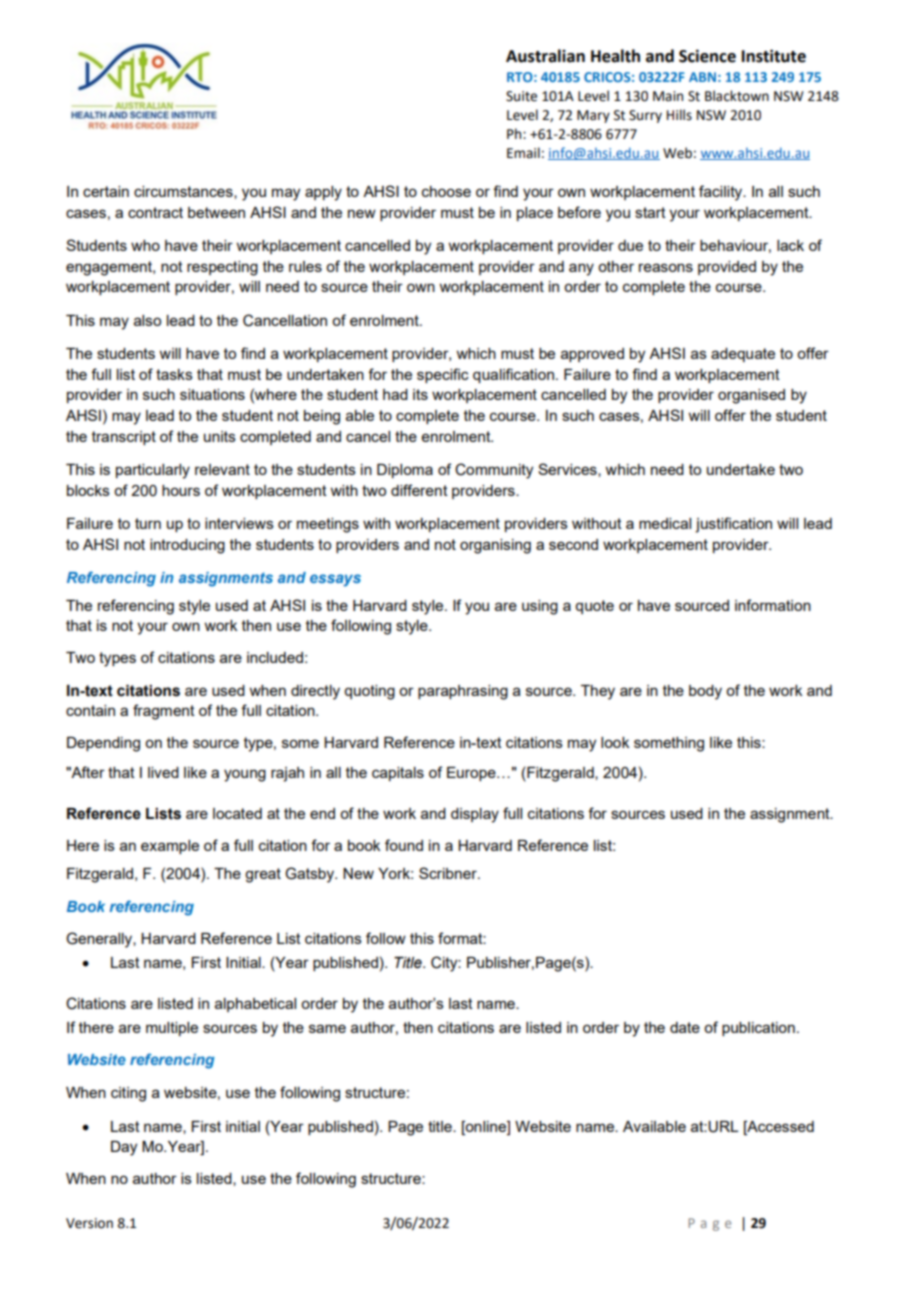 Image resolution: width=924 pixels, height=1308 pixels. I want to click on ABN, so click(702, 77).
